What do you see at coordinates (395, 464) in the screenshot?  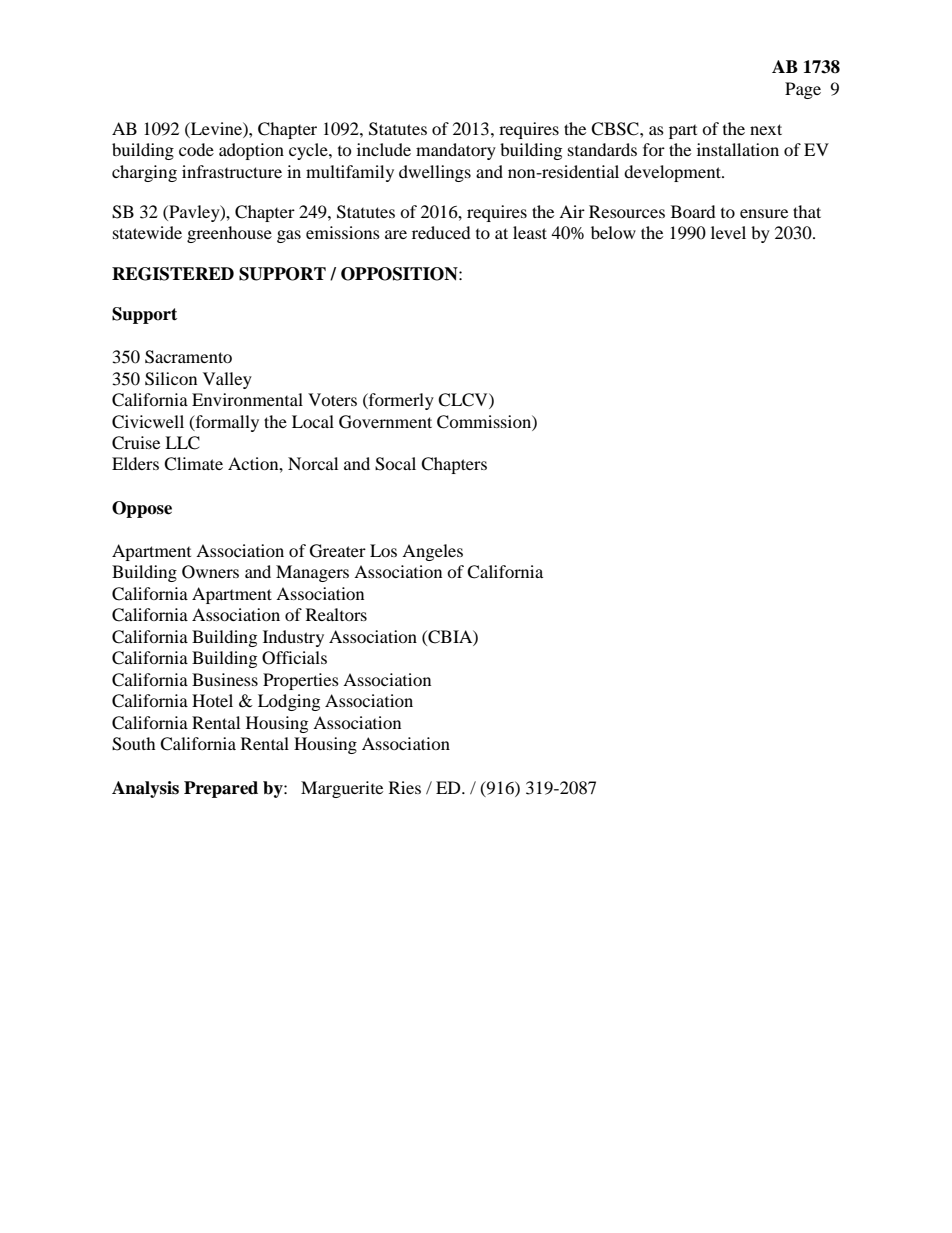 I see `Socal` at bounding box center [395, 464].
